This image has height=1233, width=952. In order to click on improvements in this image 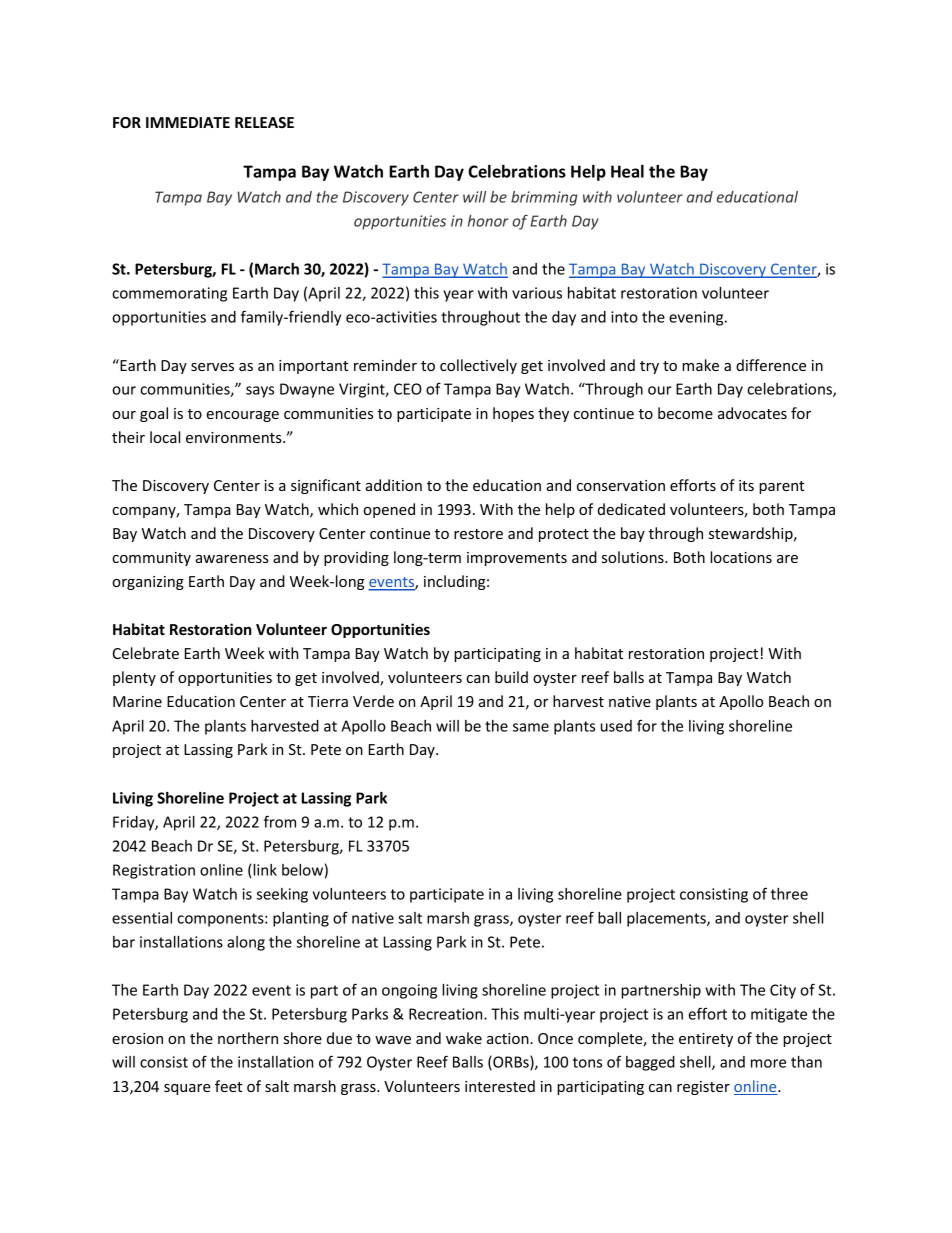, I will do `click(517, 559)`.
